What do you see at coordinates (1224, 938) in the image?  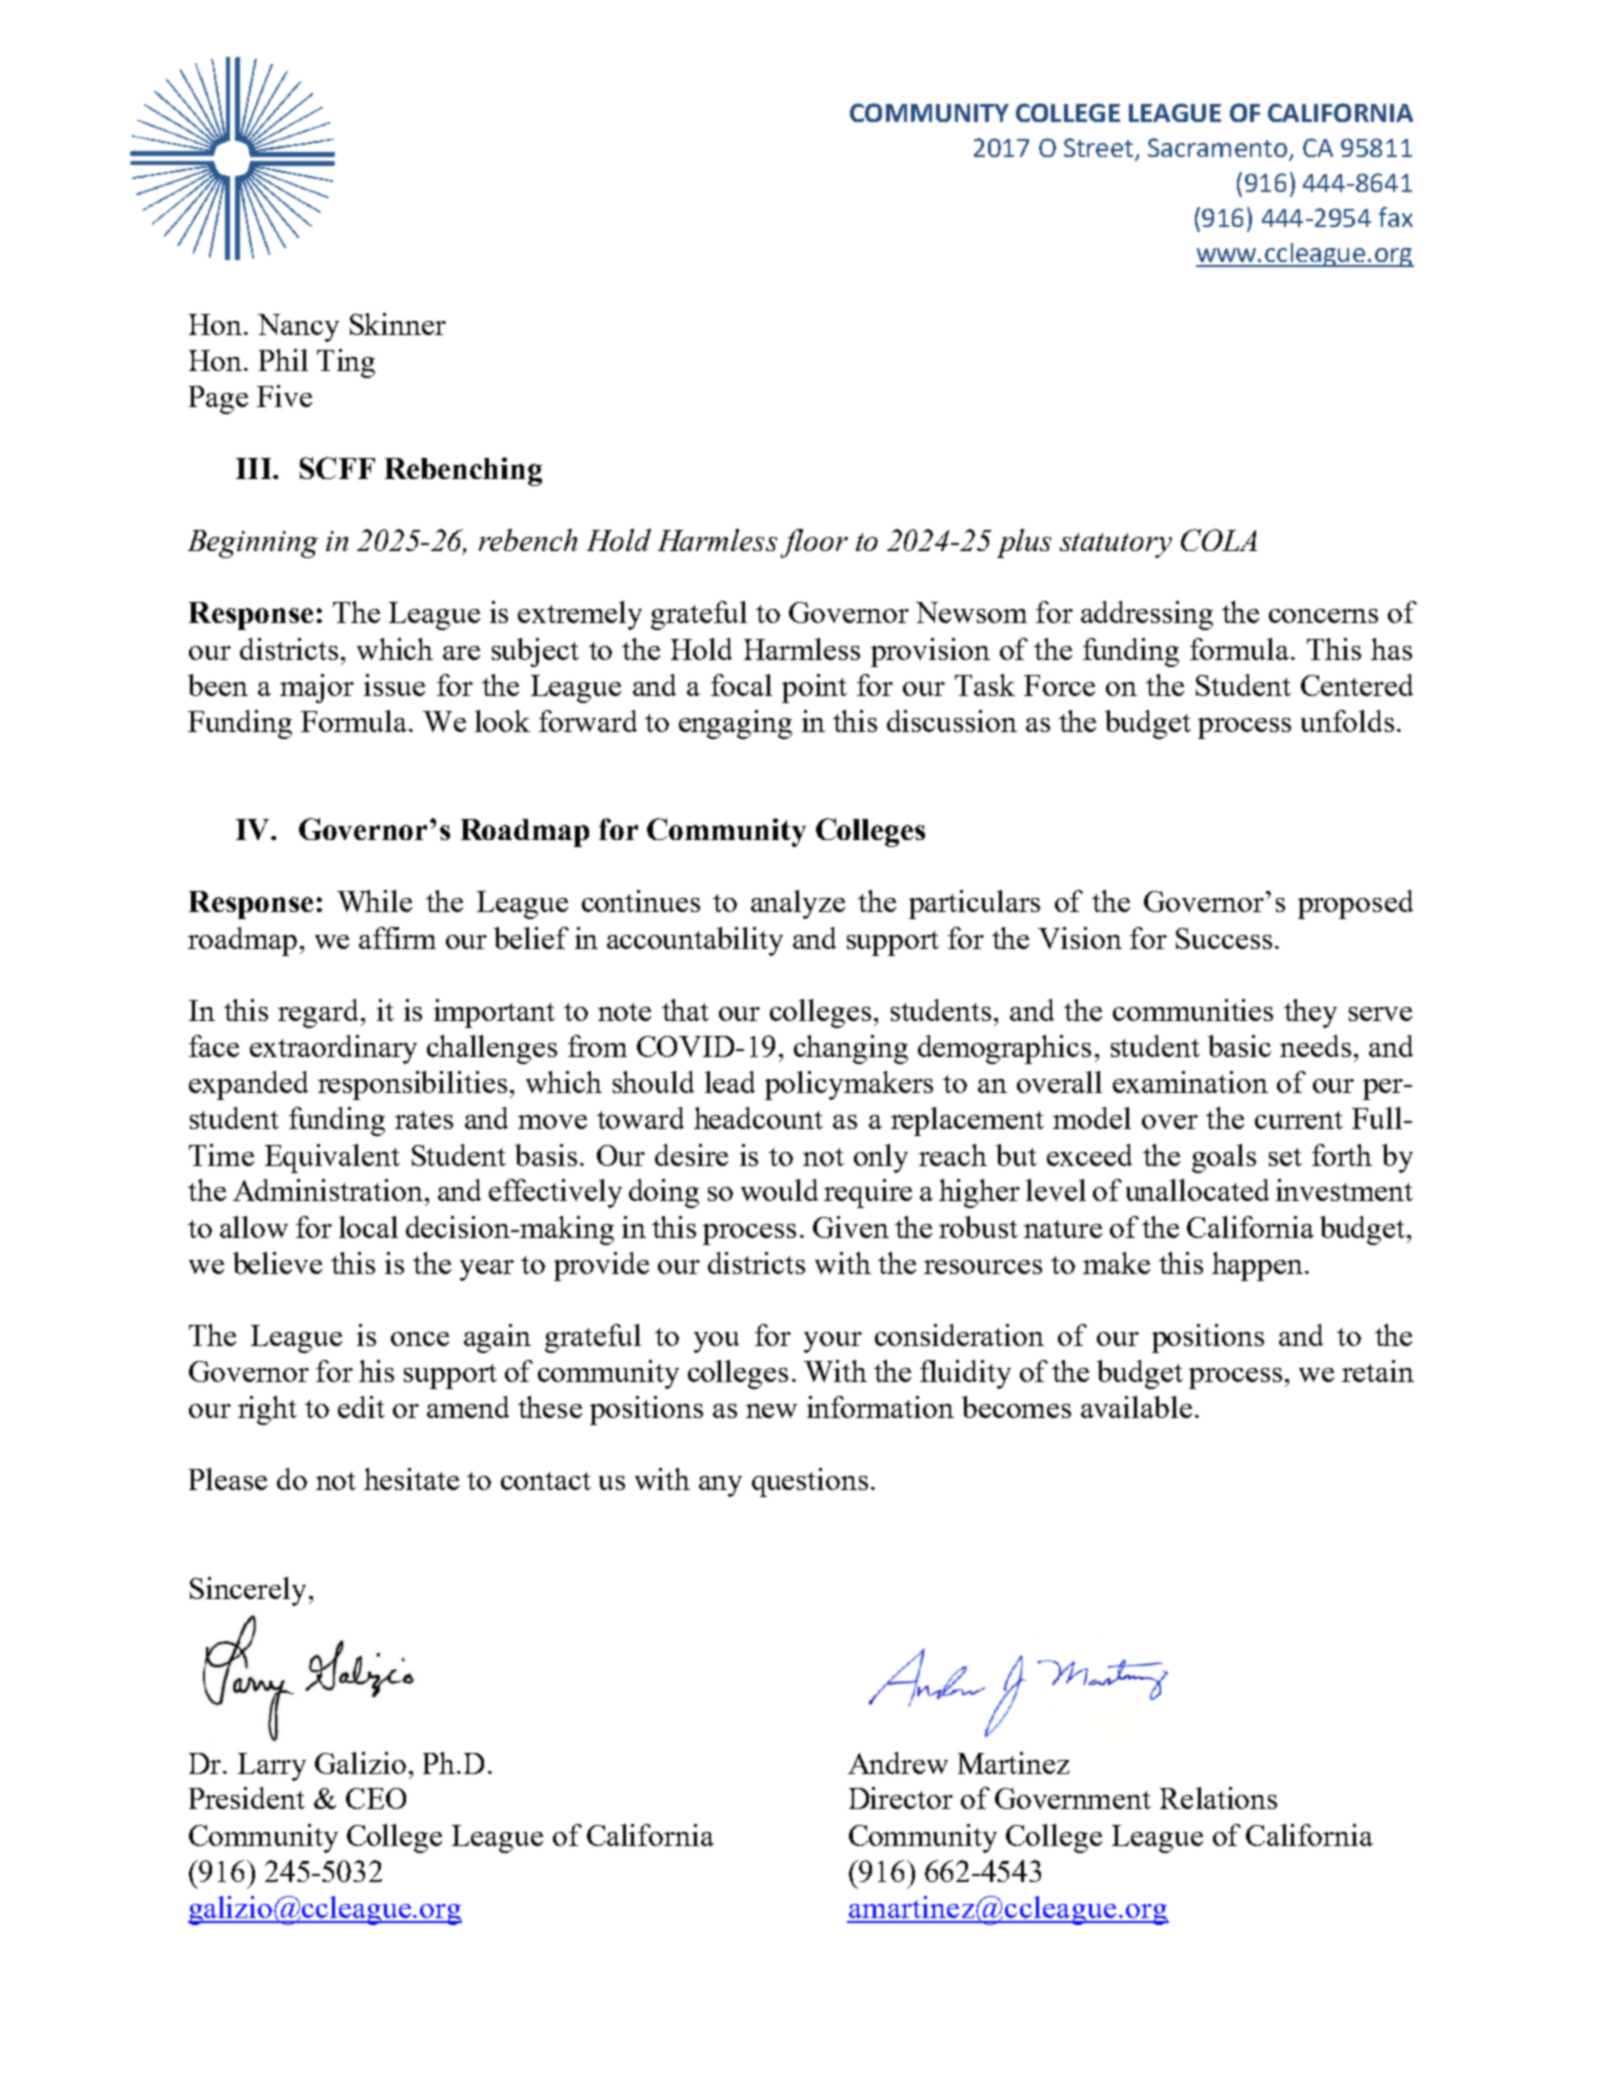 I see `Success` at bounding box center [1224, 938].
